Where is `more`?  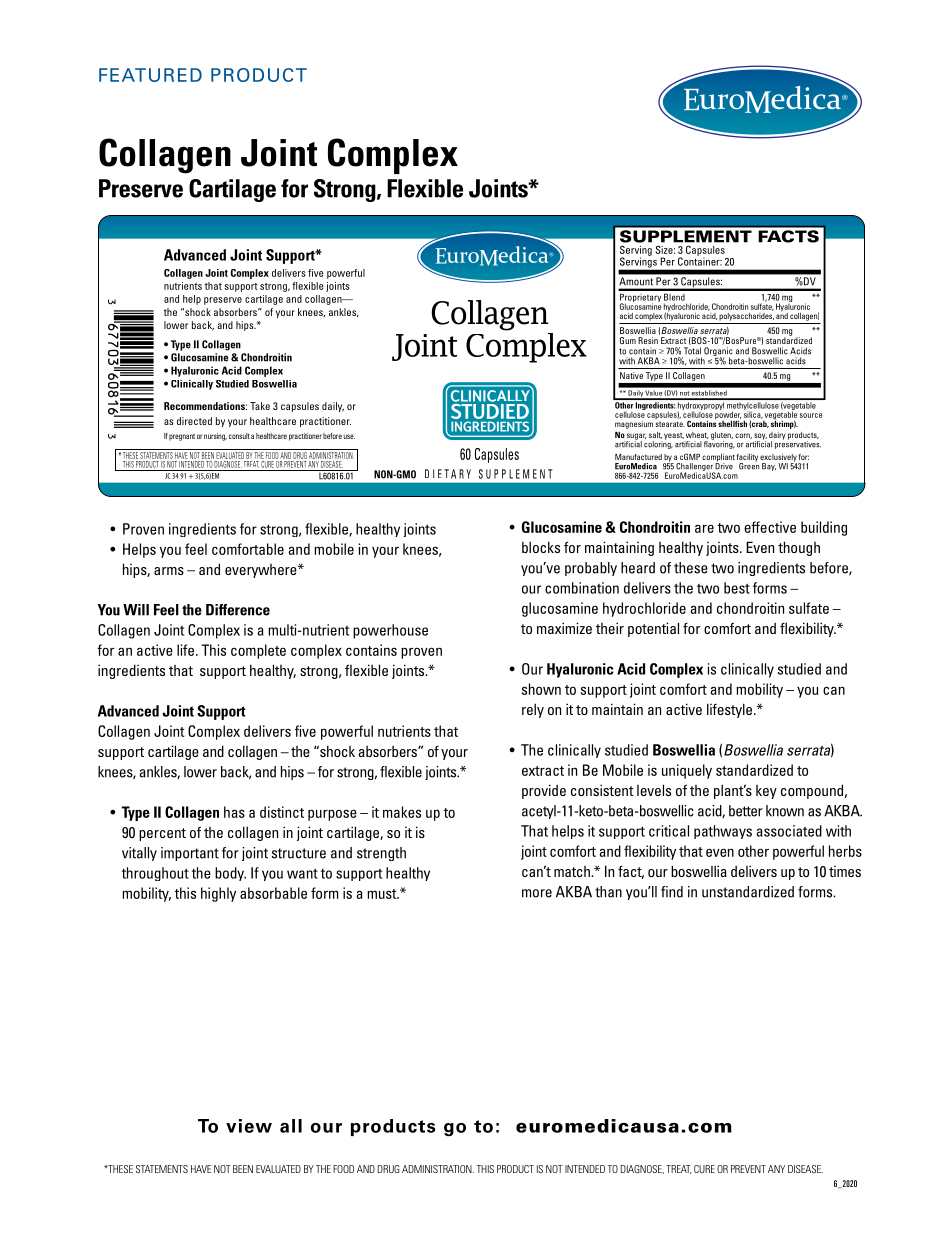
more is located at coordinates (537, 893).
